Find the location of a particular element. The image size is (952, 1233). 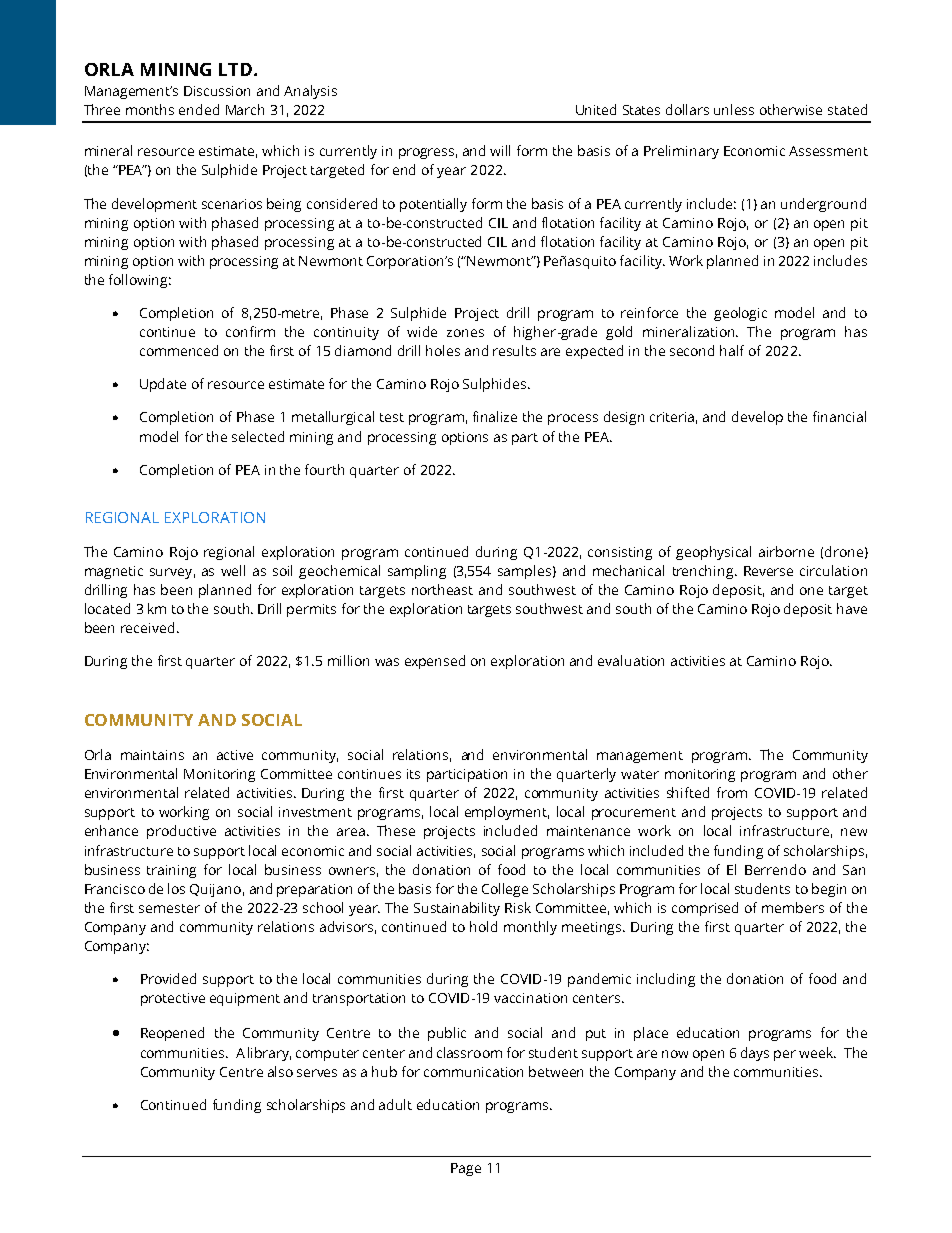

days is located at coordinates (755, 1054).
